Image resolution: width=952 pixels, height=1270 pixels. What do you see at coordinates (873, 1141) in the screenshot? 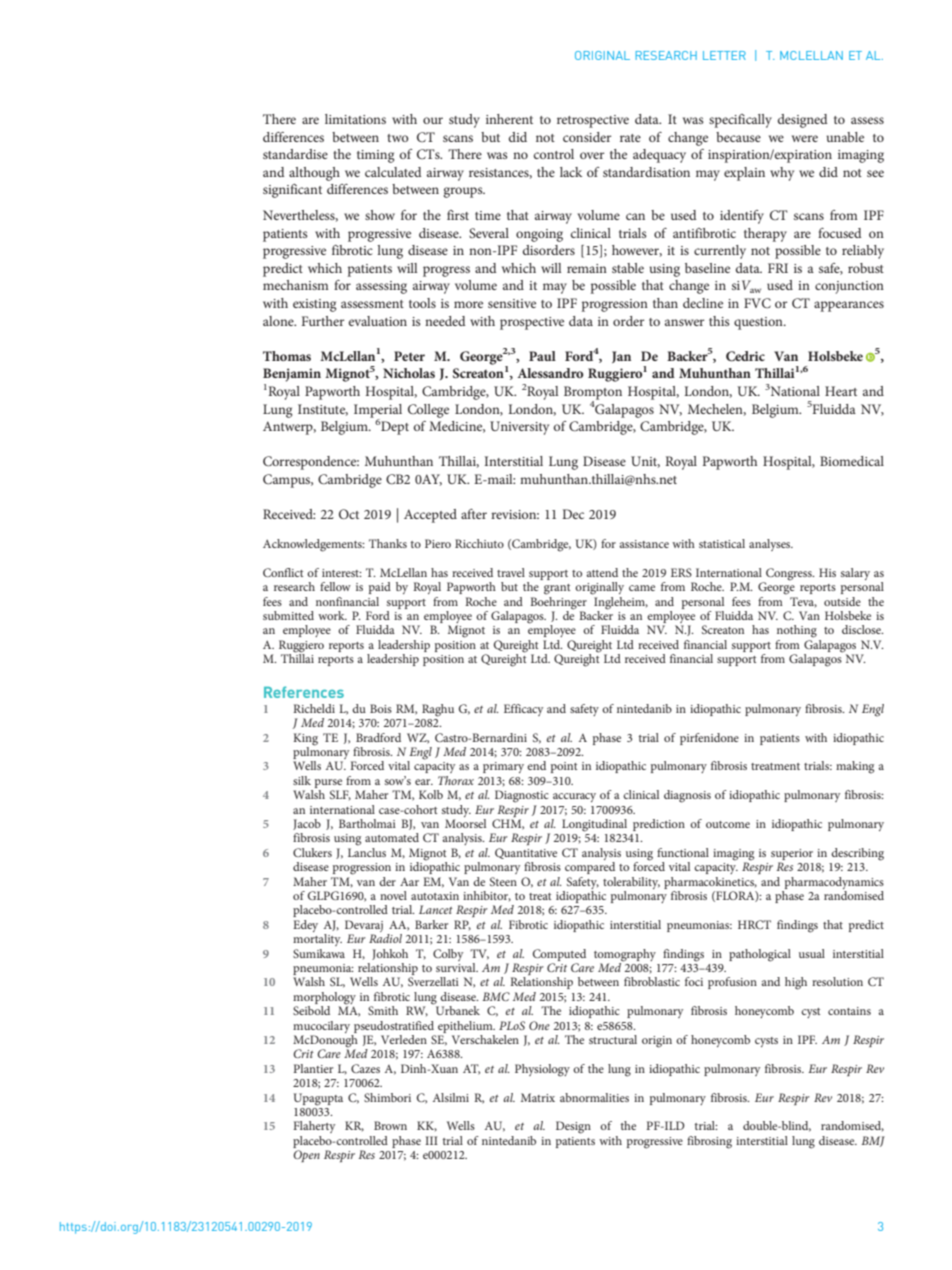
I see `BMJ` at bounding box center [873, 1141].
